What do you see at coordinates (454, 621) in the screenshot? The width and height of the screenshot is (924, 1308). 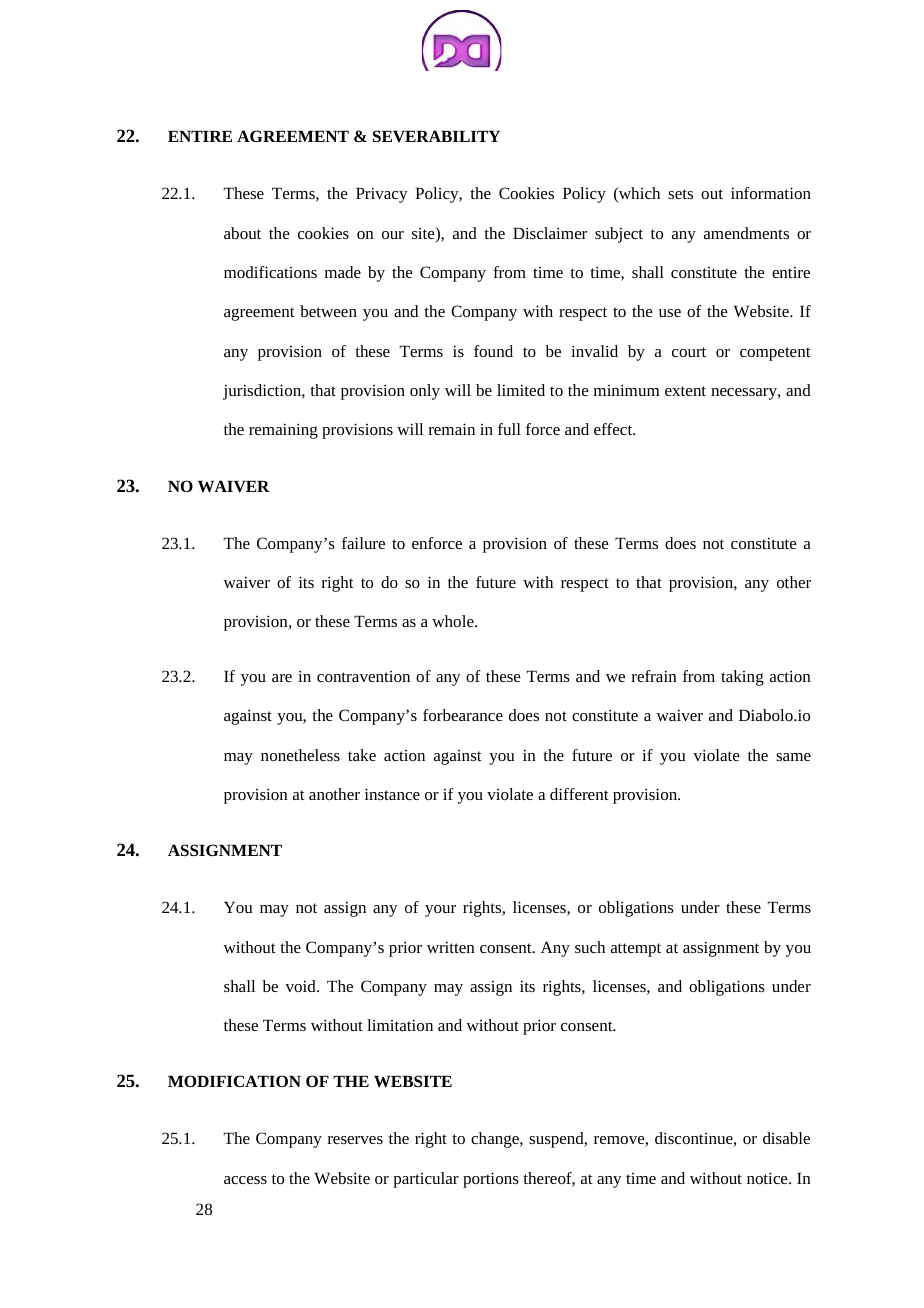 I see `whole` at bounding box center [454, 621].
